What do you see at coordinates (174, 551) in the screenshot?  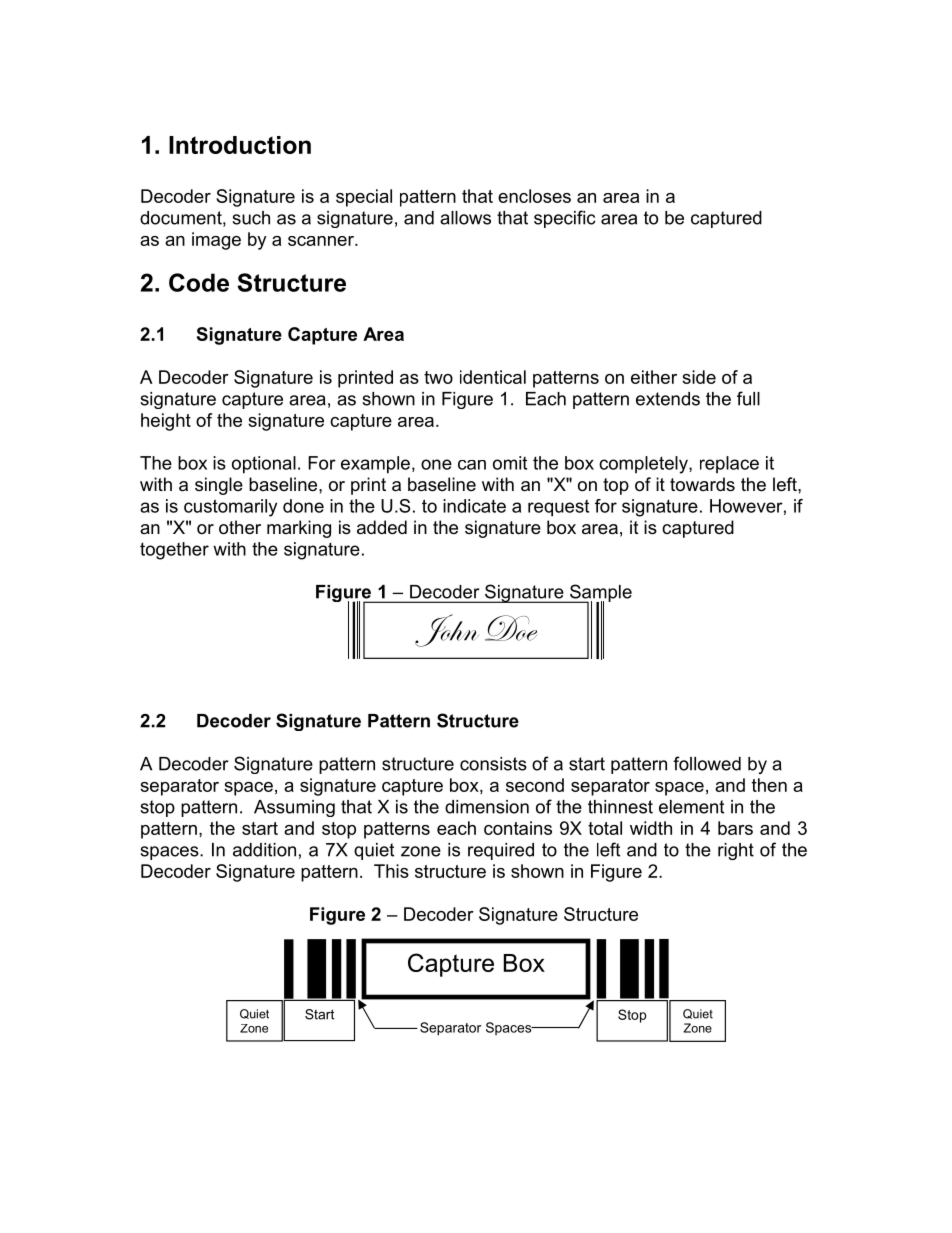 I see `together` at bounding box center [174, 551].
